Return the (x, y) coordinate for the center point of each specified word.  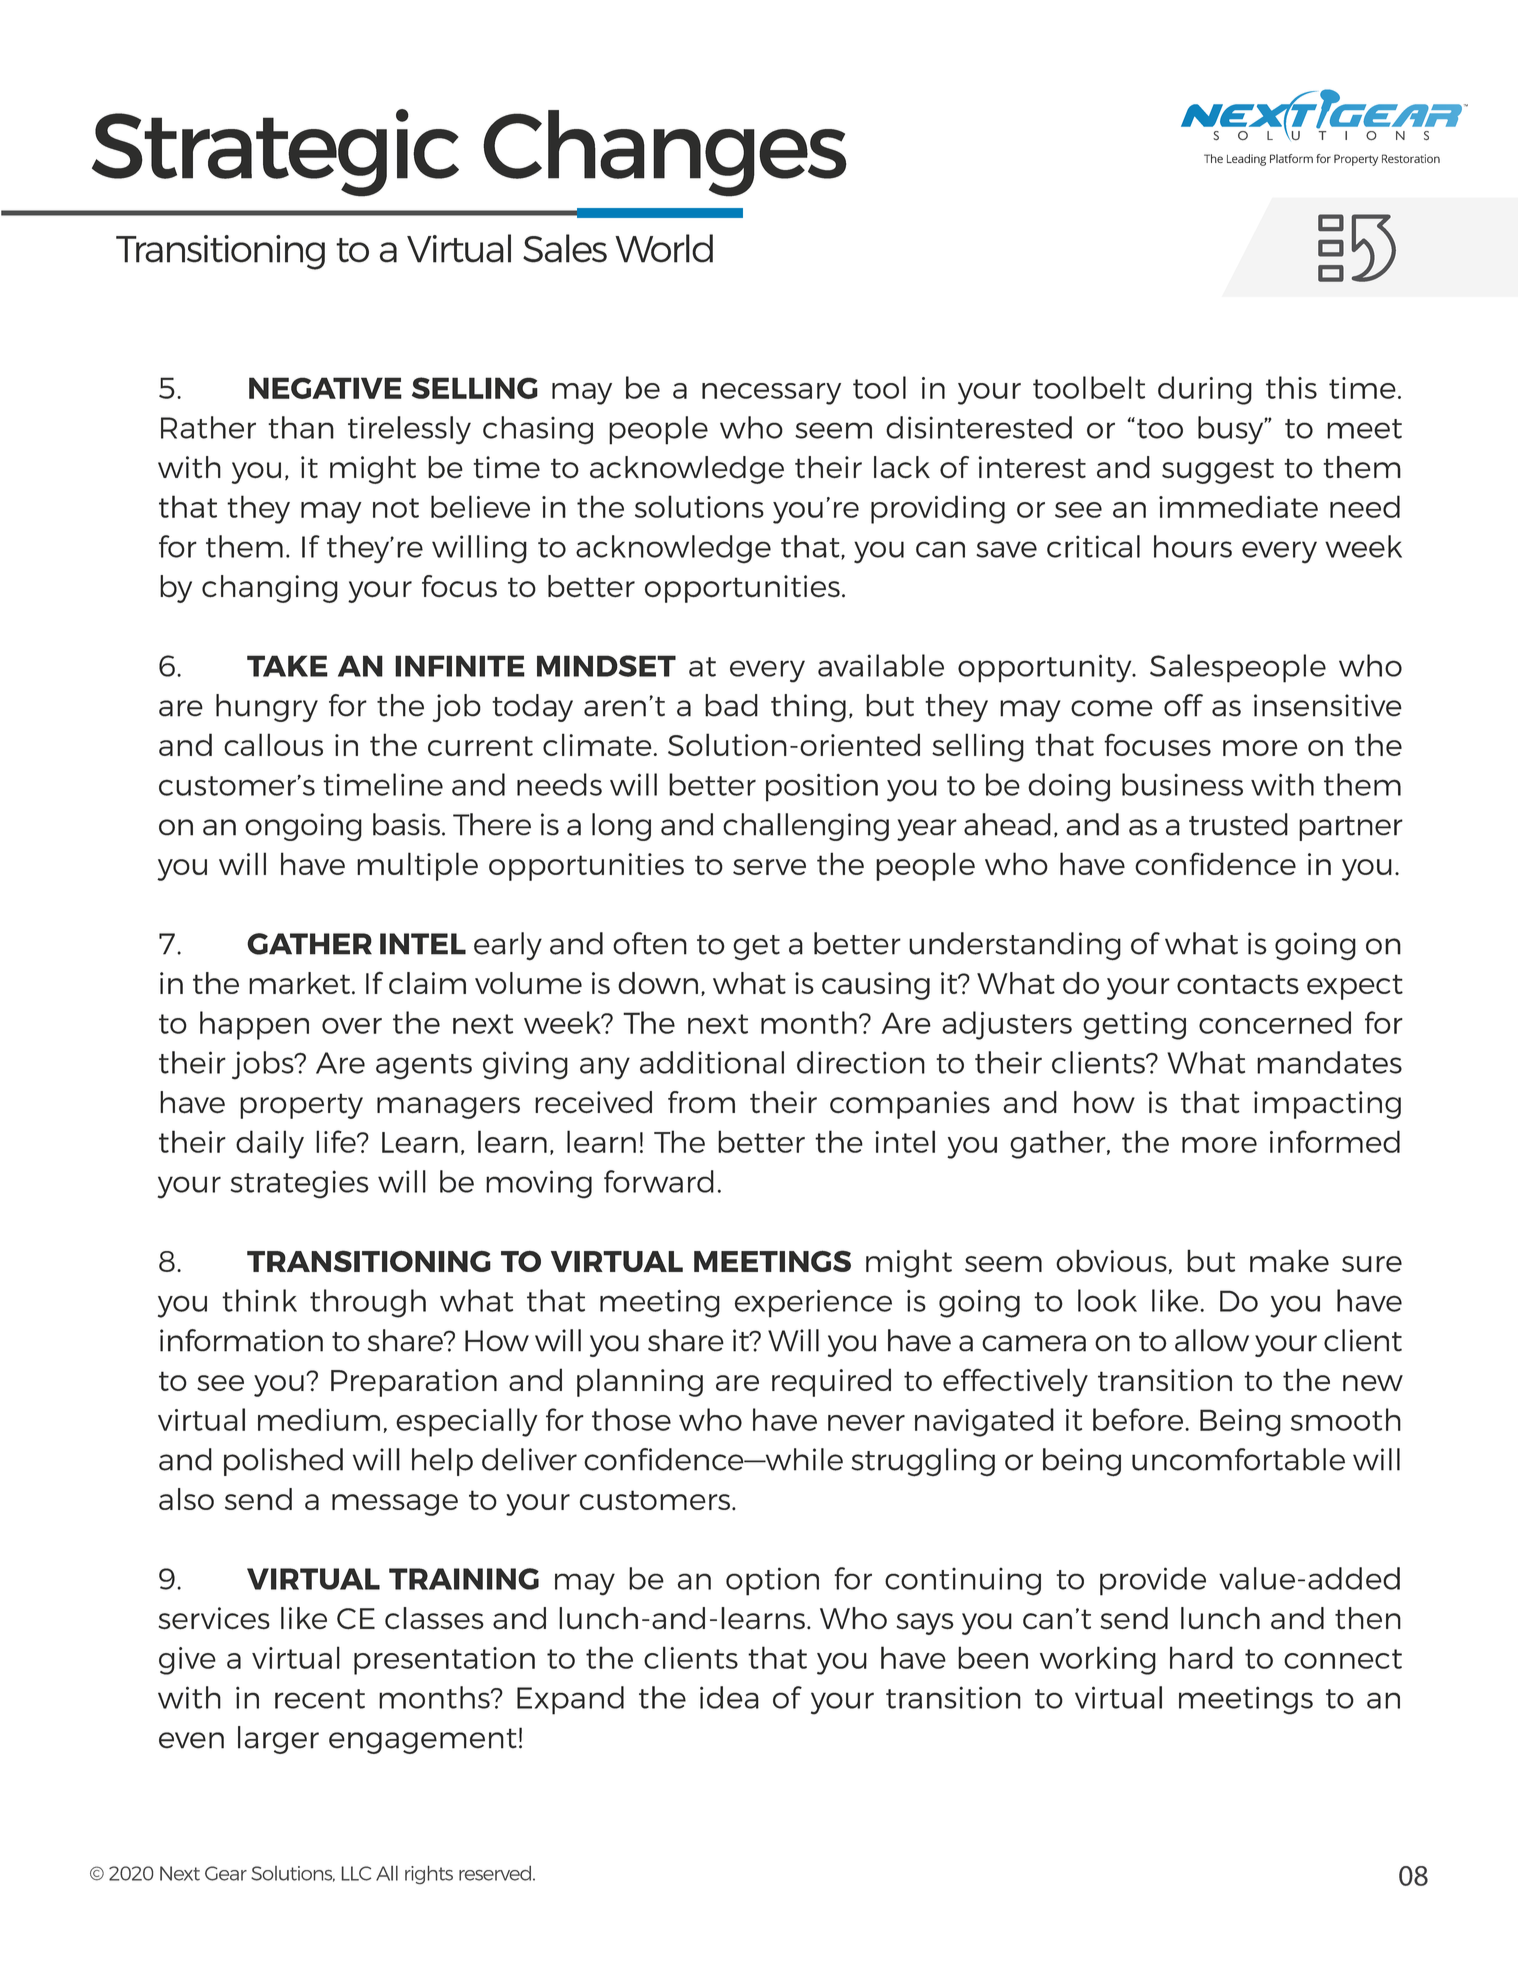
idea (729, 1697)
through (368, 1303)
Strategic (275, 153)
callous (273, 744)
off (1183, 705)
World (664, 248)
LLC (356, 1873)
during (1205, 390)
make (1289, 1260)
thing (808, 708)
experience (813, 1304)
